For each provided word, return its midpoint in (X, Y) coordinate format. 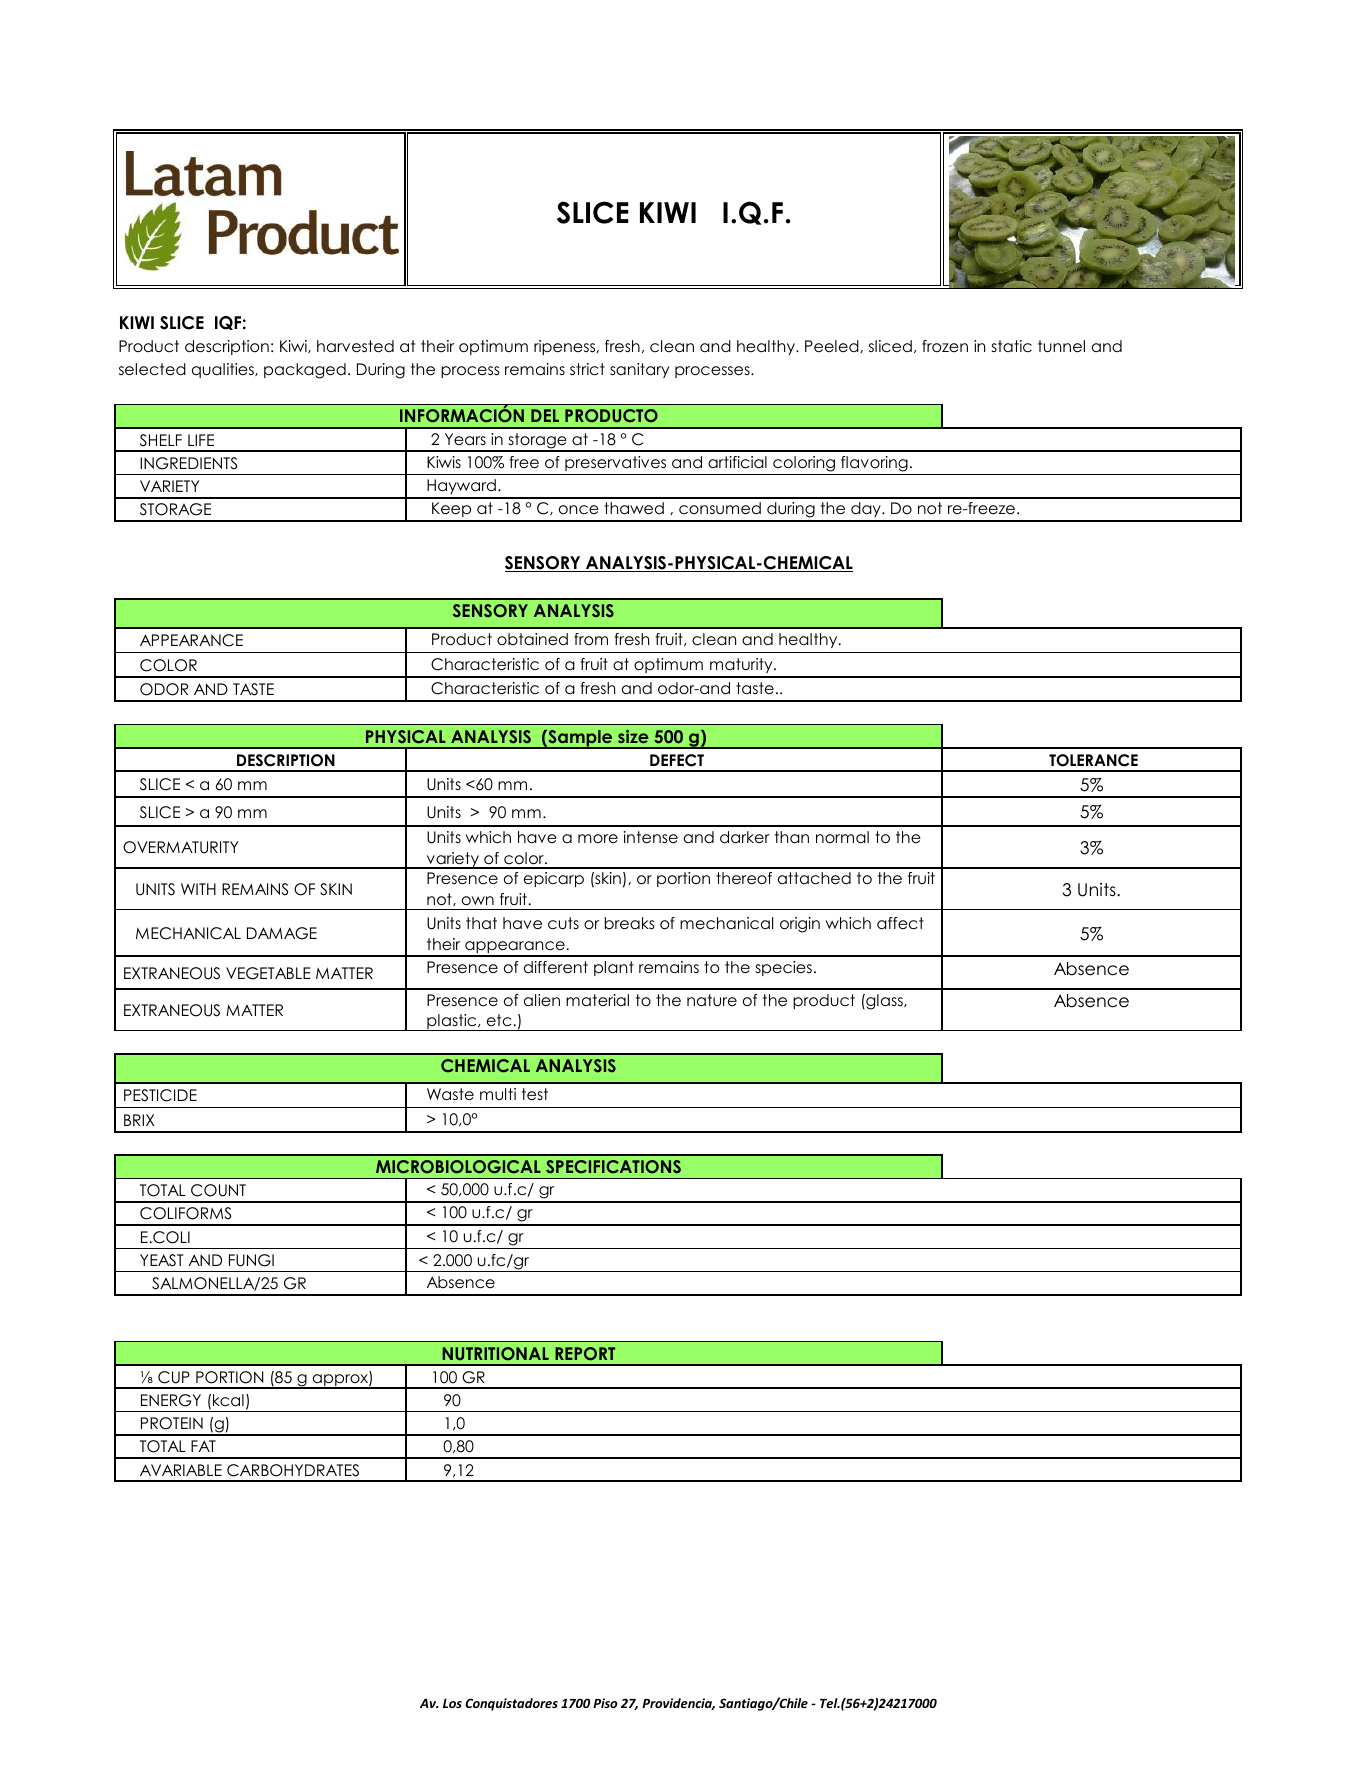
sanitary (639, 370)
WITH (198, 889)
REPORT (585, 1354)
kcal (228, 1400)
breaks (629, 923)
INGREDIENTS (188, 463)
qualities (224, 370)
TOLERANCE (1093, 760)
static (1012, 346)
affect (900, 923)
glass (884, 1002)
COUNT (218, 1190)
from (591, 639)
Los (452, 1703)
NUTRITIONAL (495, 1354)
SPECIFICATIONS (613, 1167)
